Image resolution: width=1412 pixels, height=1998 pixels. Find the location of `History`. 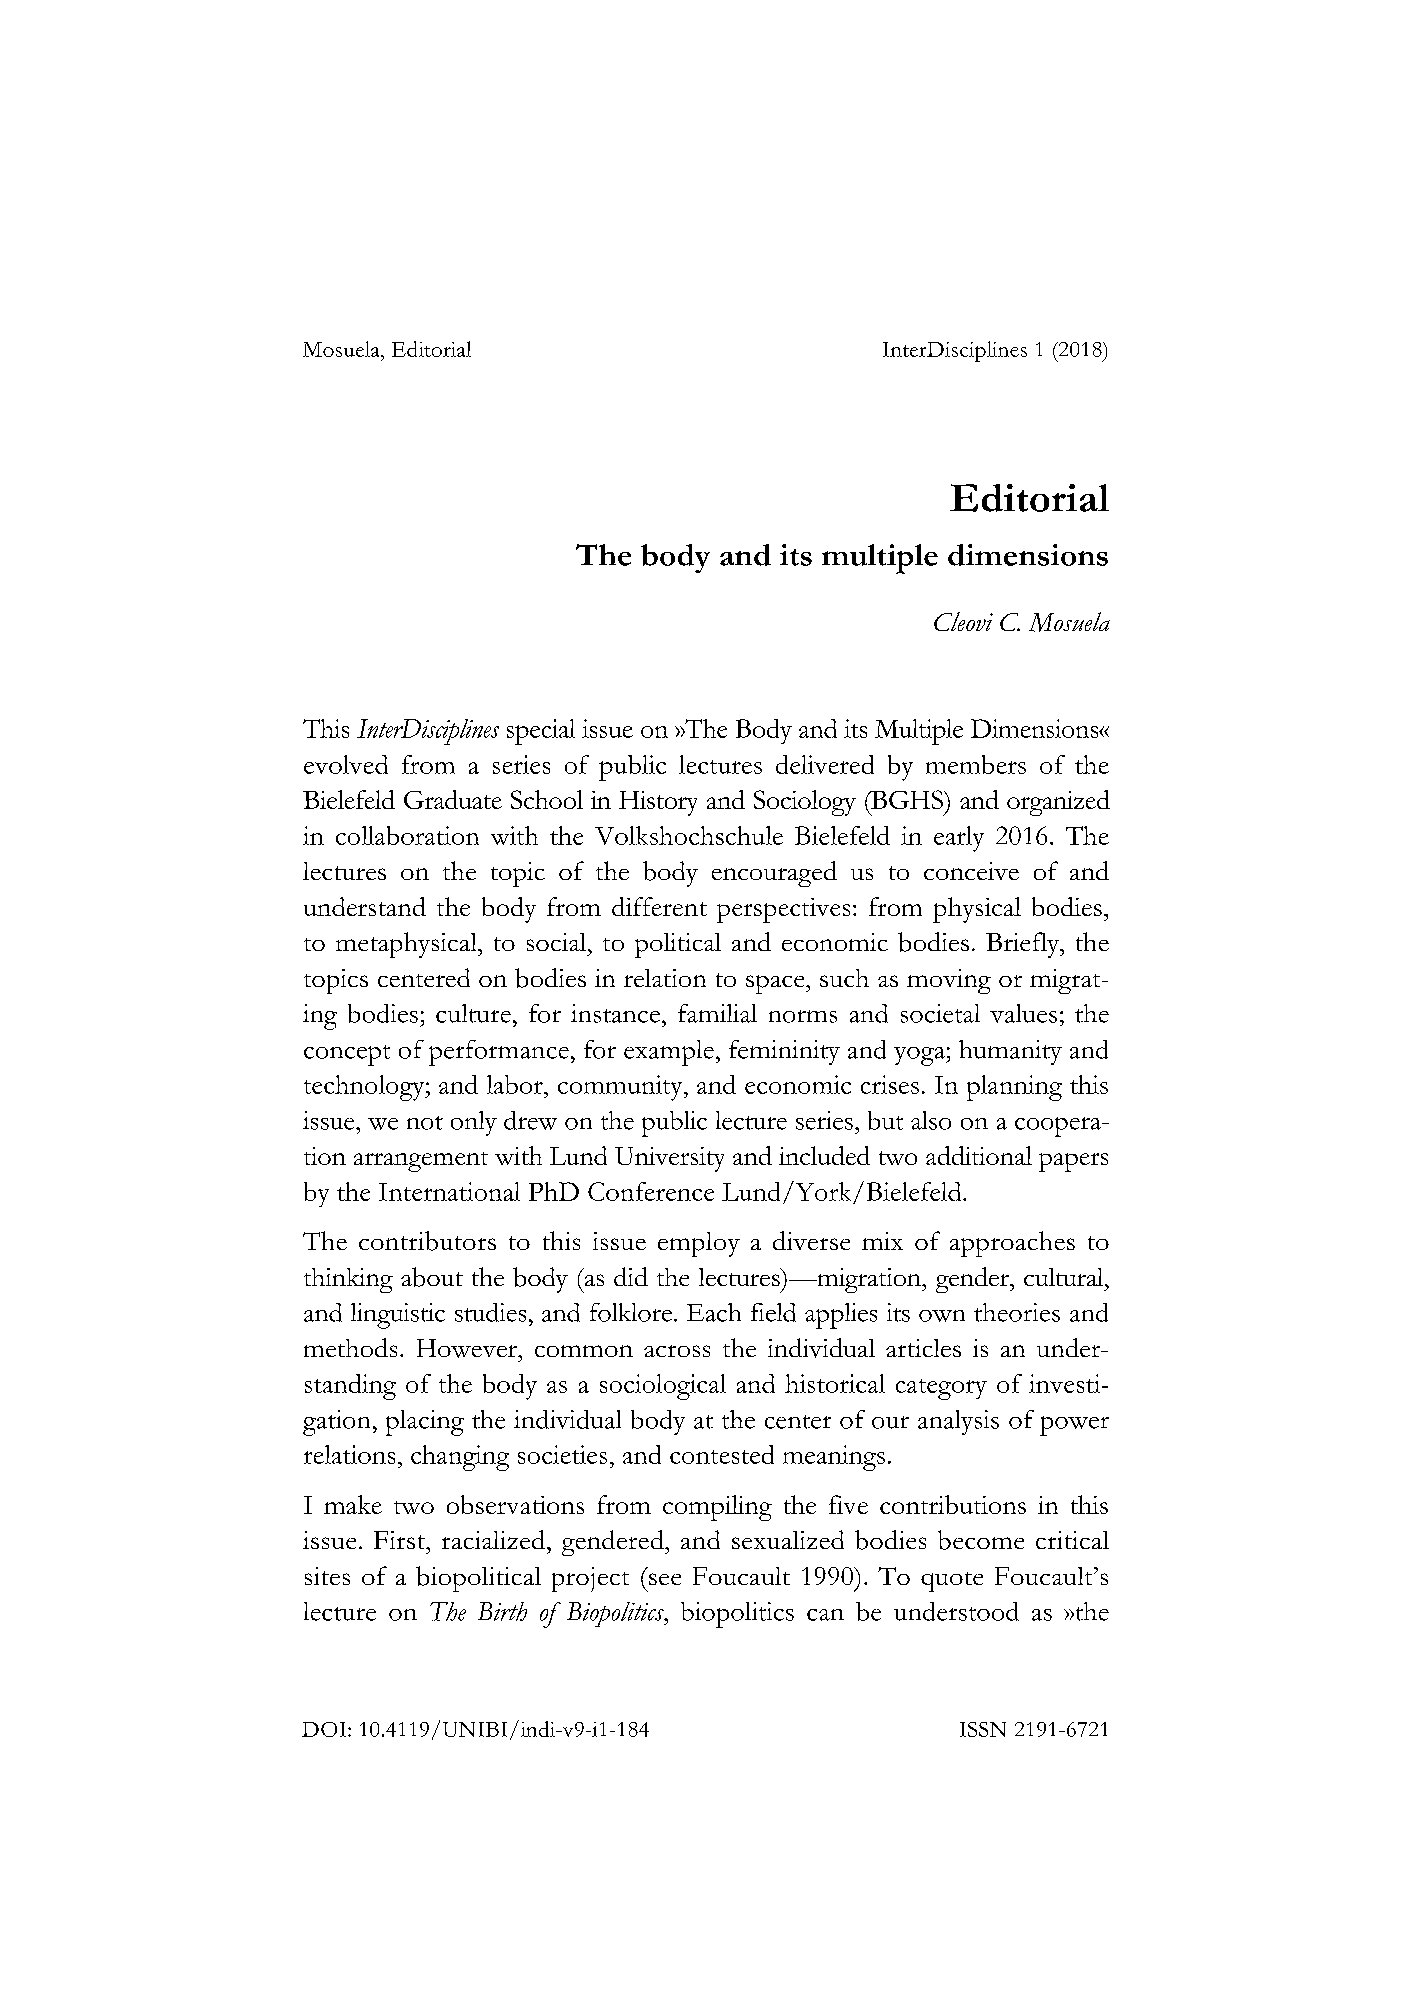

History is located at coordinates (658, 803).
